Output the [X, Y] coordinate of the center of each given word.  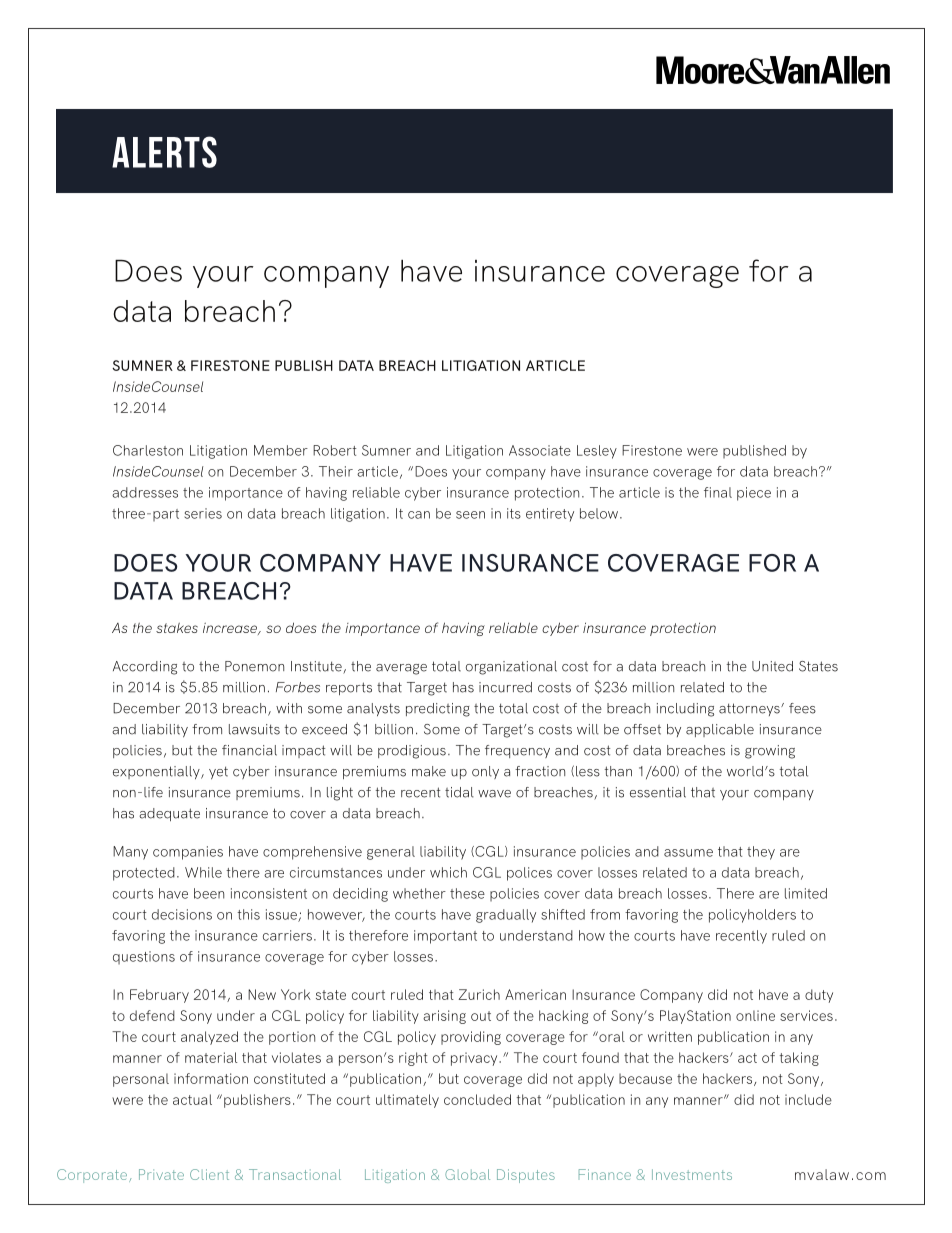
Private [161, 1174]
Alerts [164, 152]
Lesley [597, 452]
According [145, 668]
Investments [692, 1174]
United [772, 666]
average [401, 669]
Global [467, 1174]
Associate [540, 450]
